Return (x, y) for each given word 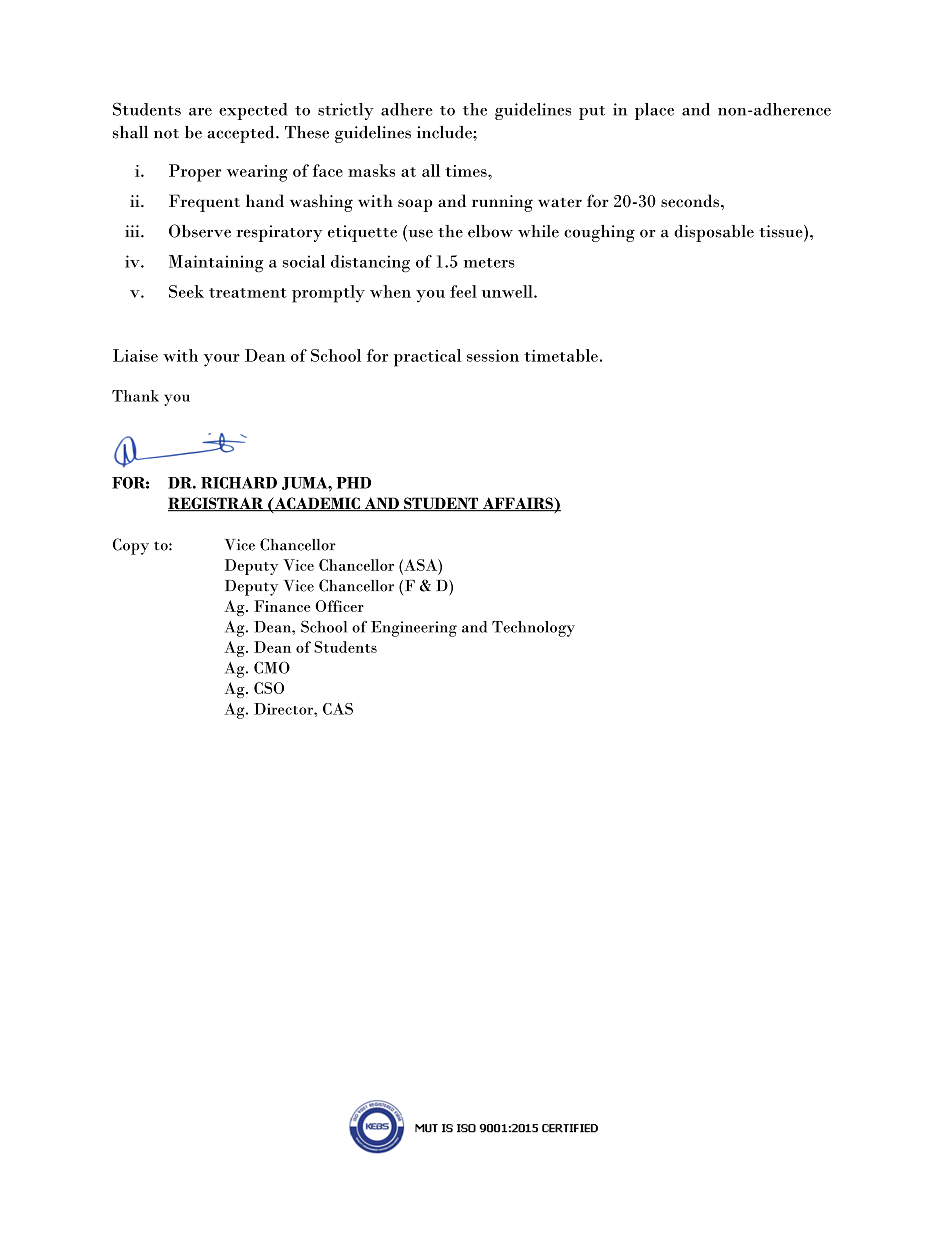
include (445, 132)
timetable (561, 355)
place (654, 111)
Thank (135, 396)
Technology (533, 629)
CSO (269, 688)
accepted (242, 134)
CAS (338, 709)
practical (427, 358)
